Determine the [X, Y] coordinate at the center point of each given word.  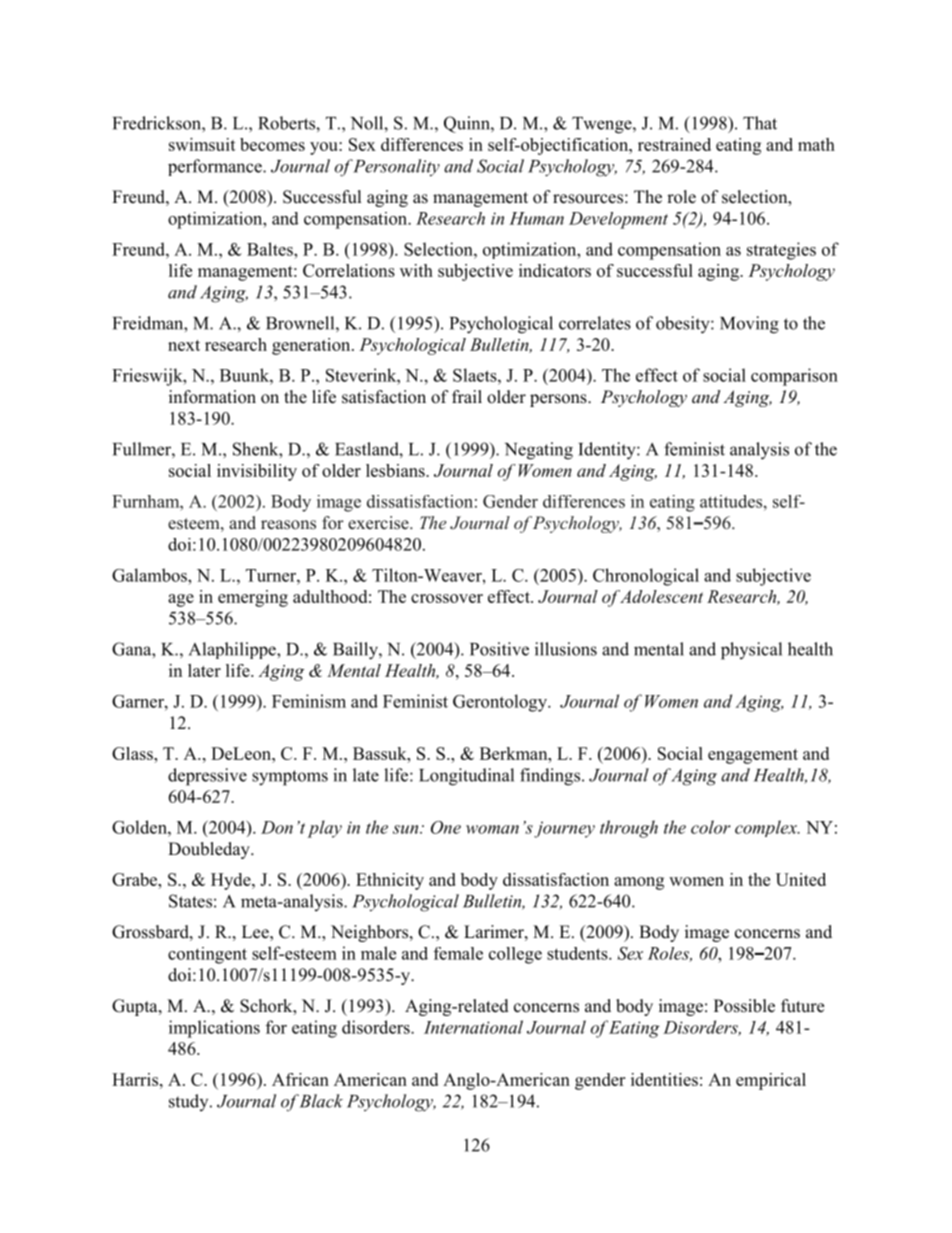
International [473, 1027]
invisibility [257, 472]
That [760, 123]
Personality [396, 168]
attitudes [732, 501]
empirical [771, 1081]
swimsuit [202, 144]
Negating [539, 451]
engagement [753, 756]
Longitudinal [466, 777]
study [190, 1102]
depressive [207, 777]
